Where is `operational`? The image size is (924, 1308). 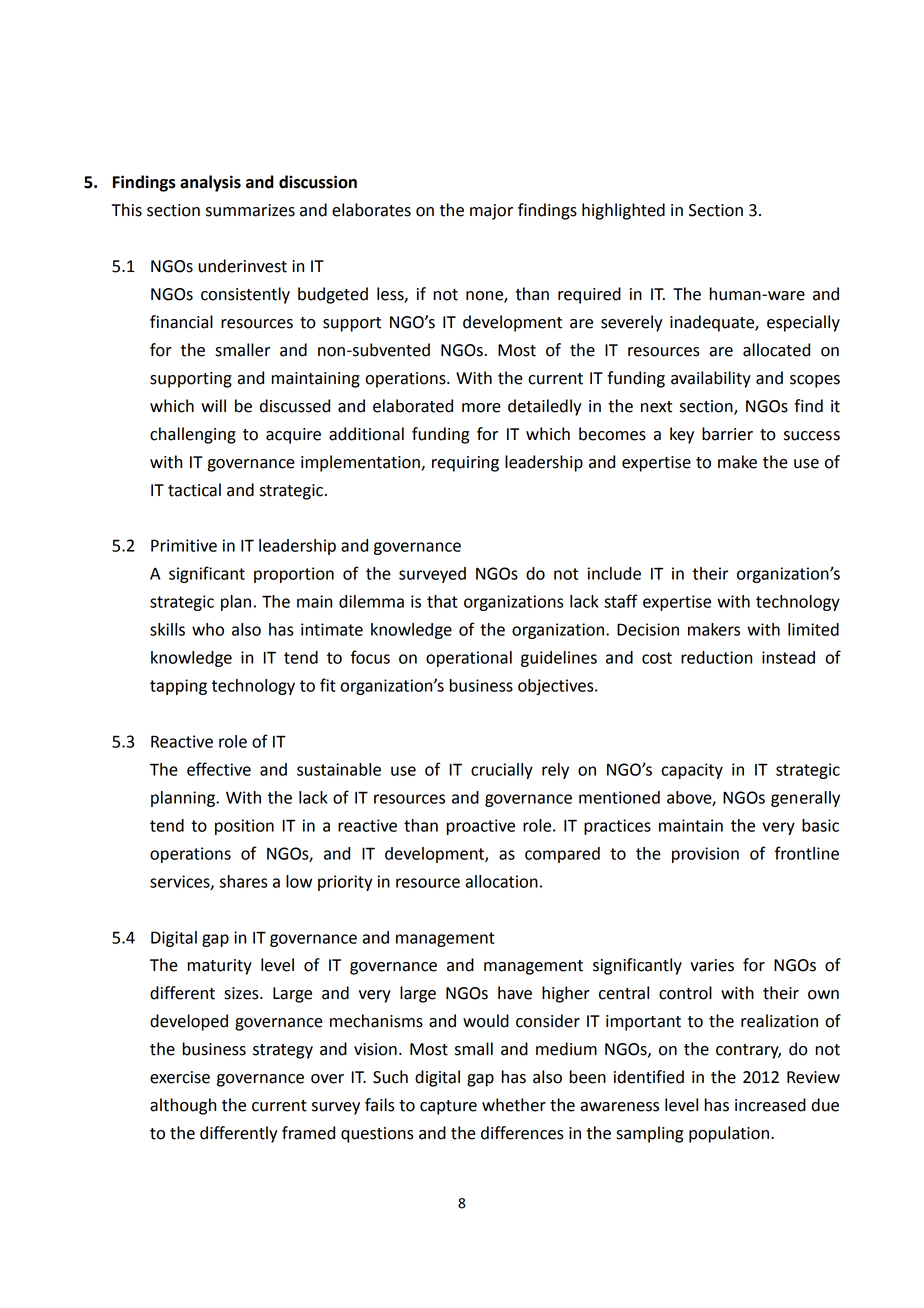
operational is located at coordinates (469, 659).
